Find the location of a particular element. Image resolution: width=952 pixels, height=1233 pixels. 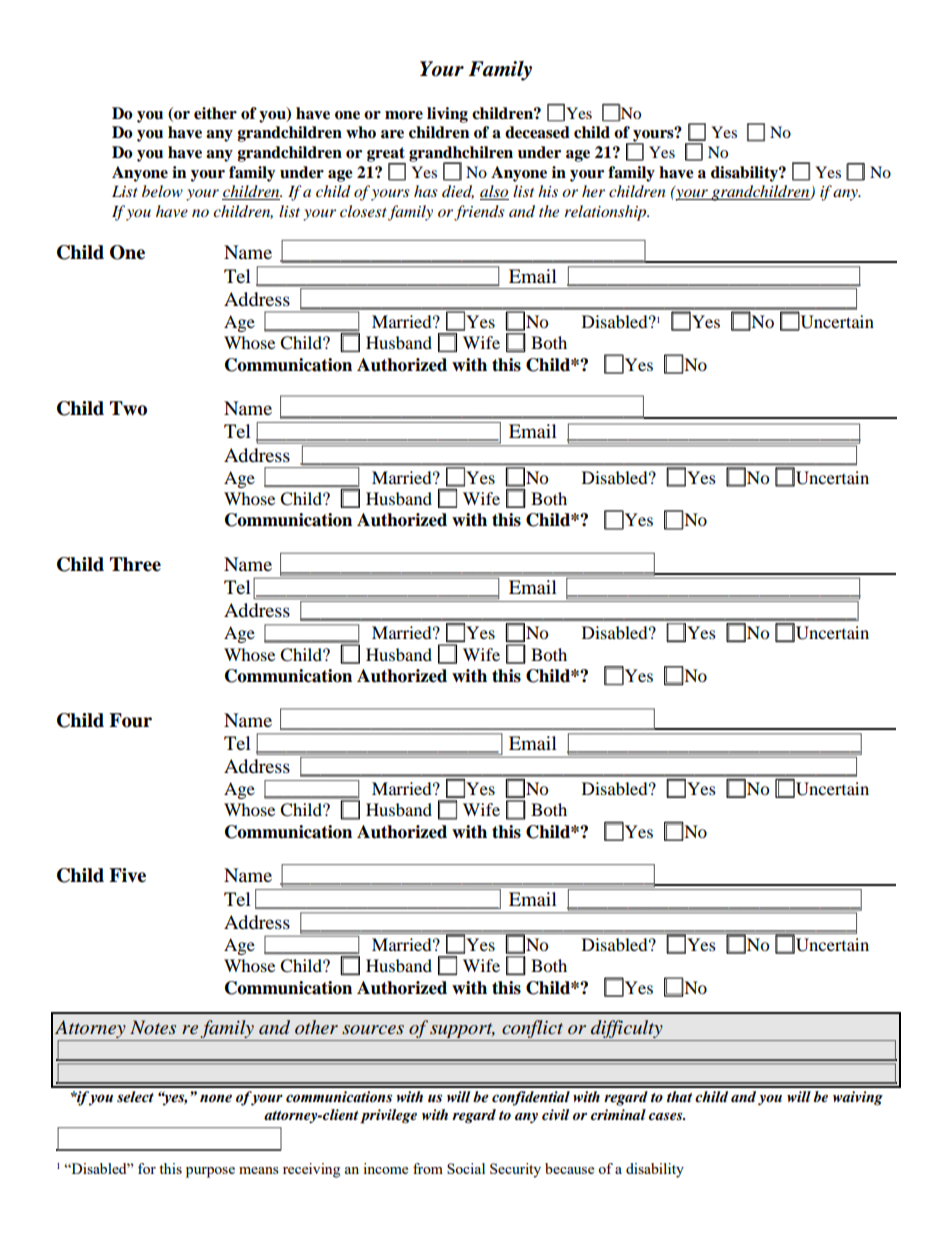

conflict is located at coordinates (532, 1029).
